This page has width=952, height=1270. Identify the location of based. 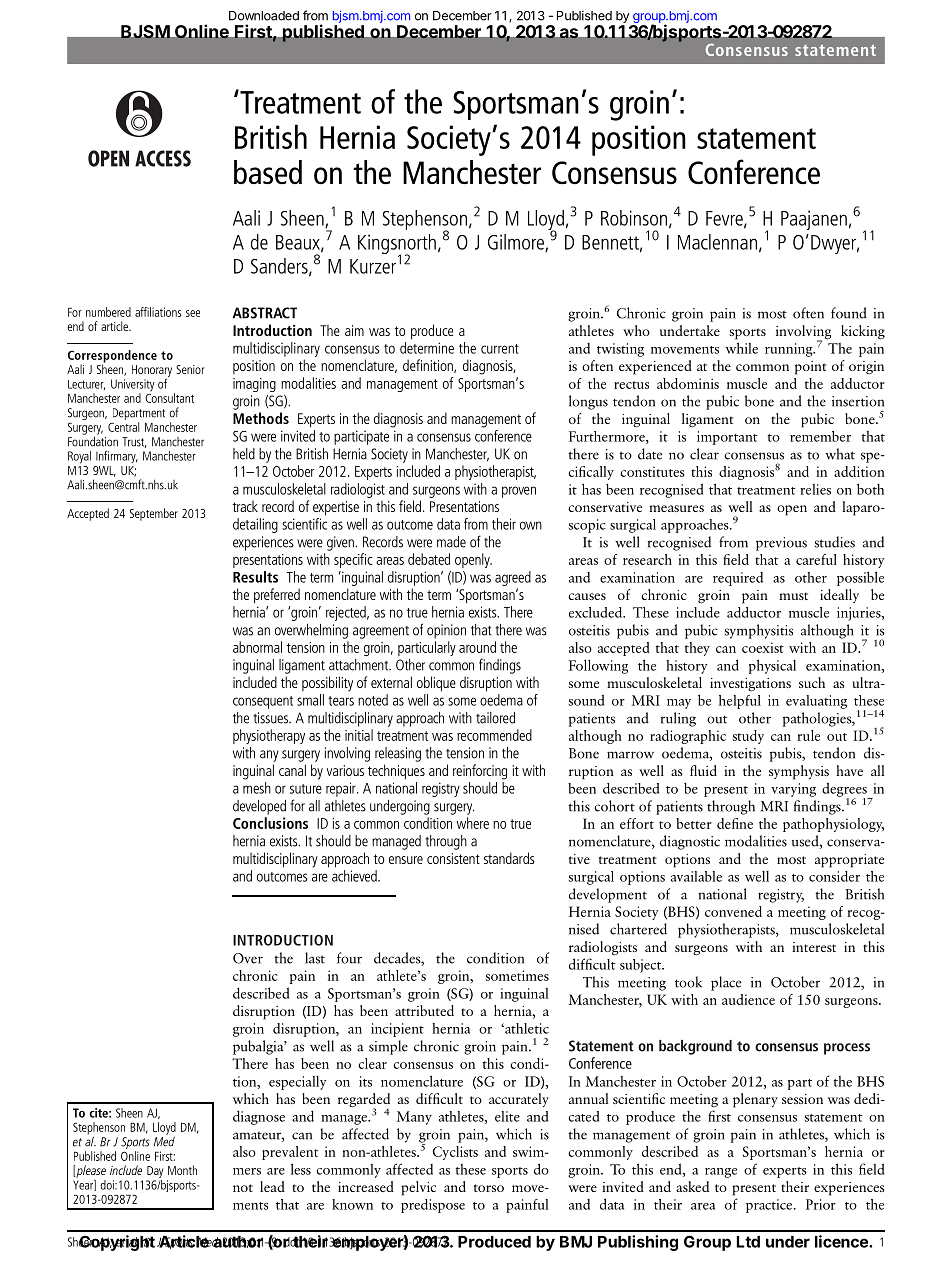
(268, 172).
